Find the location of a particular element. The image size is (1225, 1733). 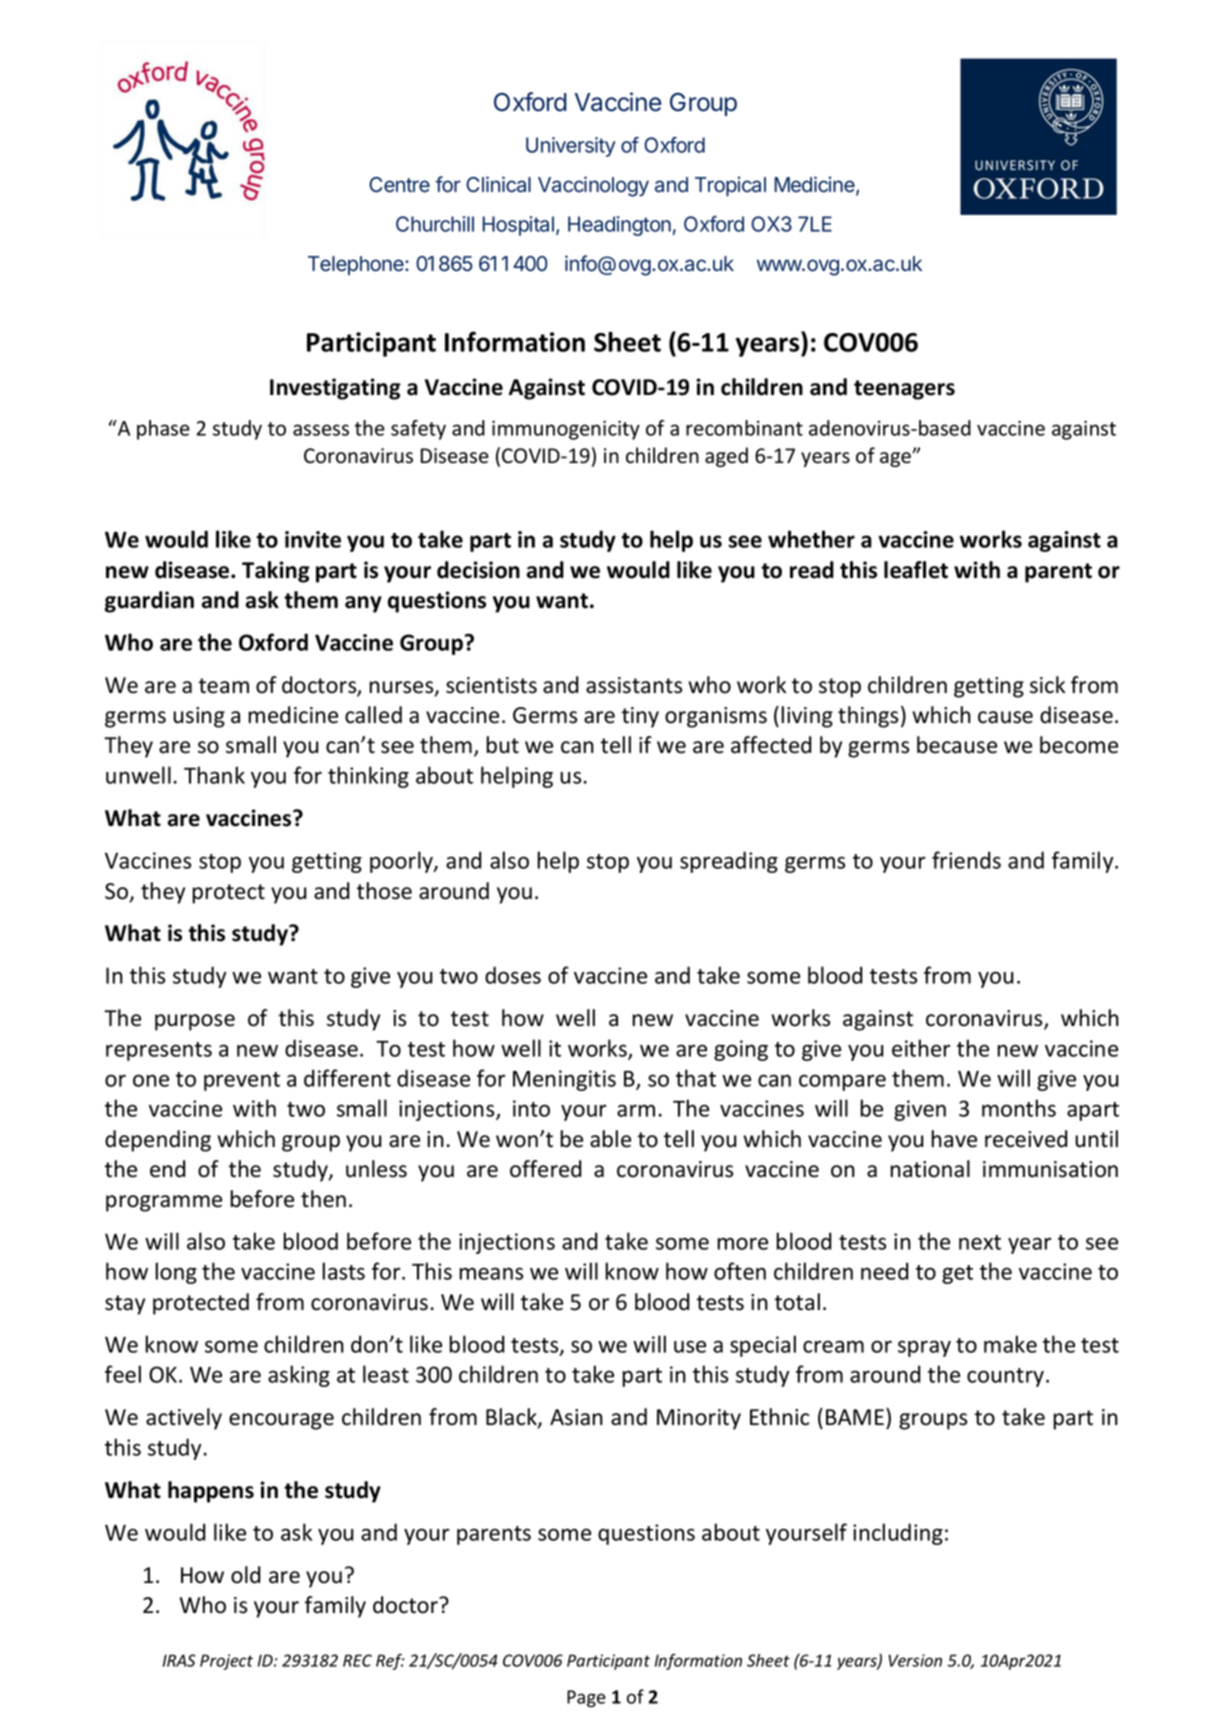

doses is located at coordinates (513, 975).
